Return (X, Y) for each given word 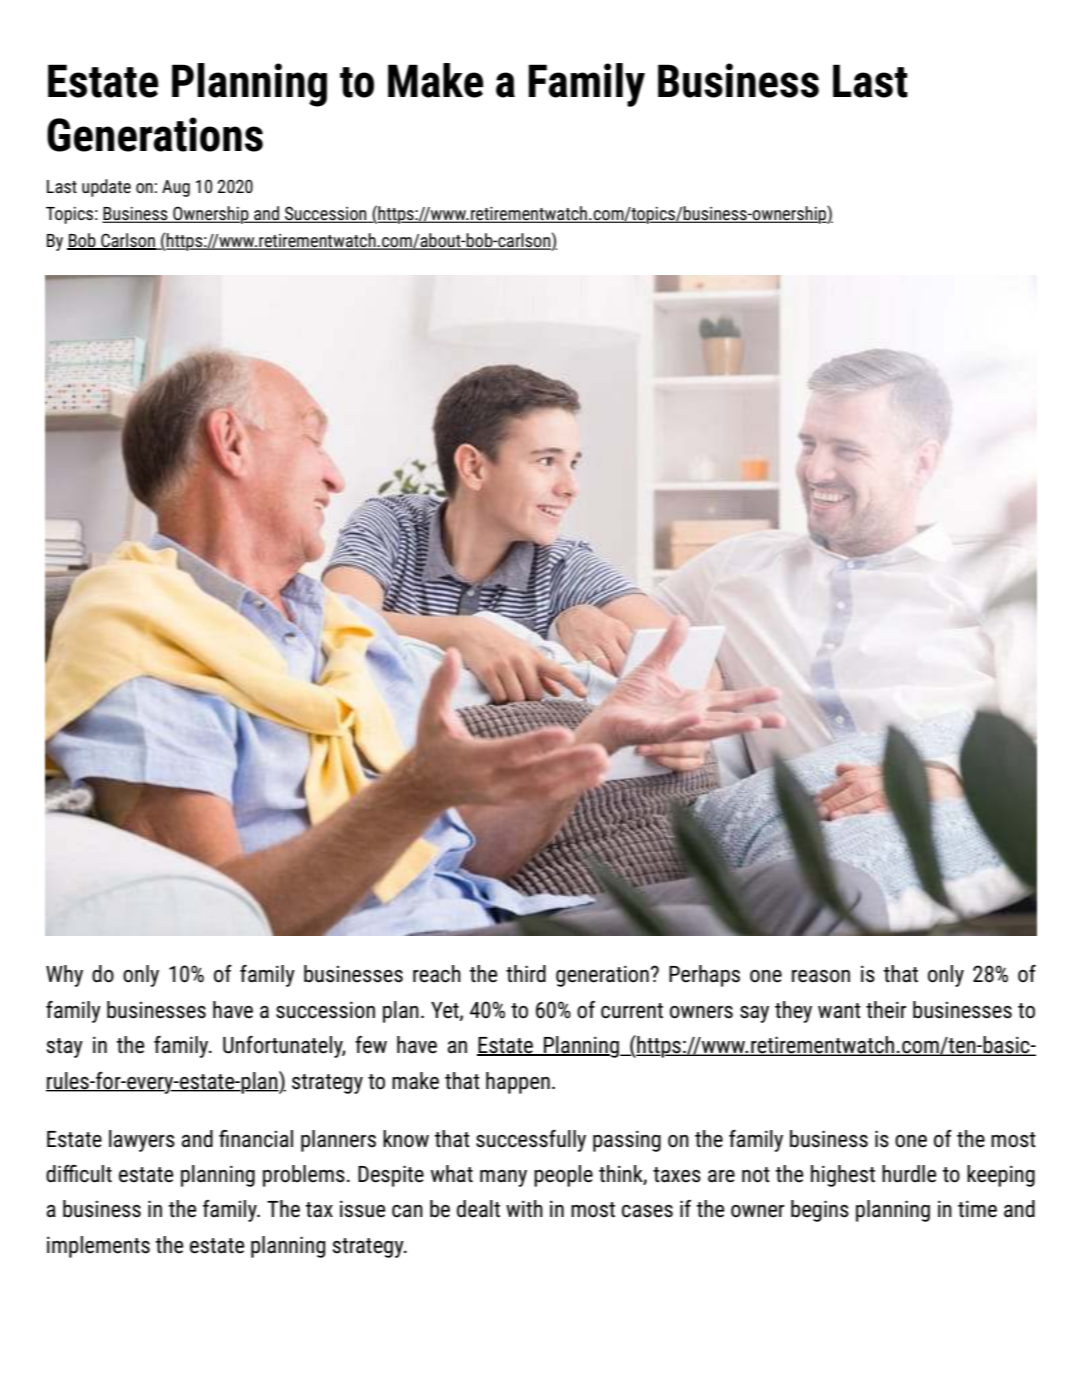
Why (64, 976)
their (886, 1010)
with (524, 1209)
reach (437, 974)
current (632, 1011)
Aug (176, 188)
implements (98, 1247)
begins (820, 1211)
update (106, 188)
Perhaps (704, 976)
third (526, 974)
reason (821, 976)
